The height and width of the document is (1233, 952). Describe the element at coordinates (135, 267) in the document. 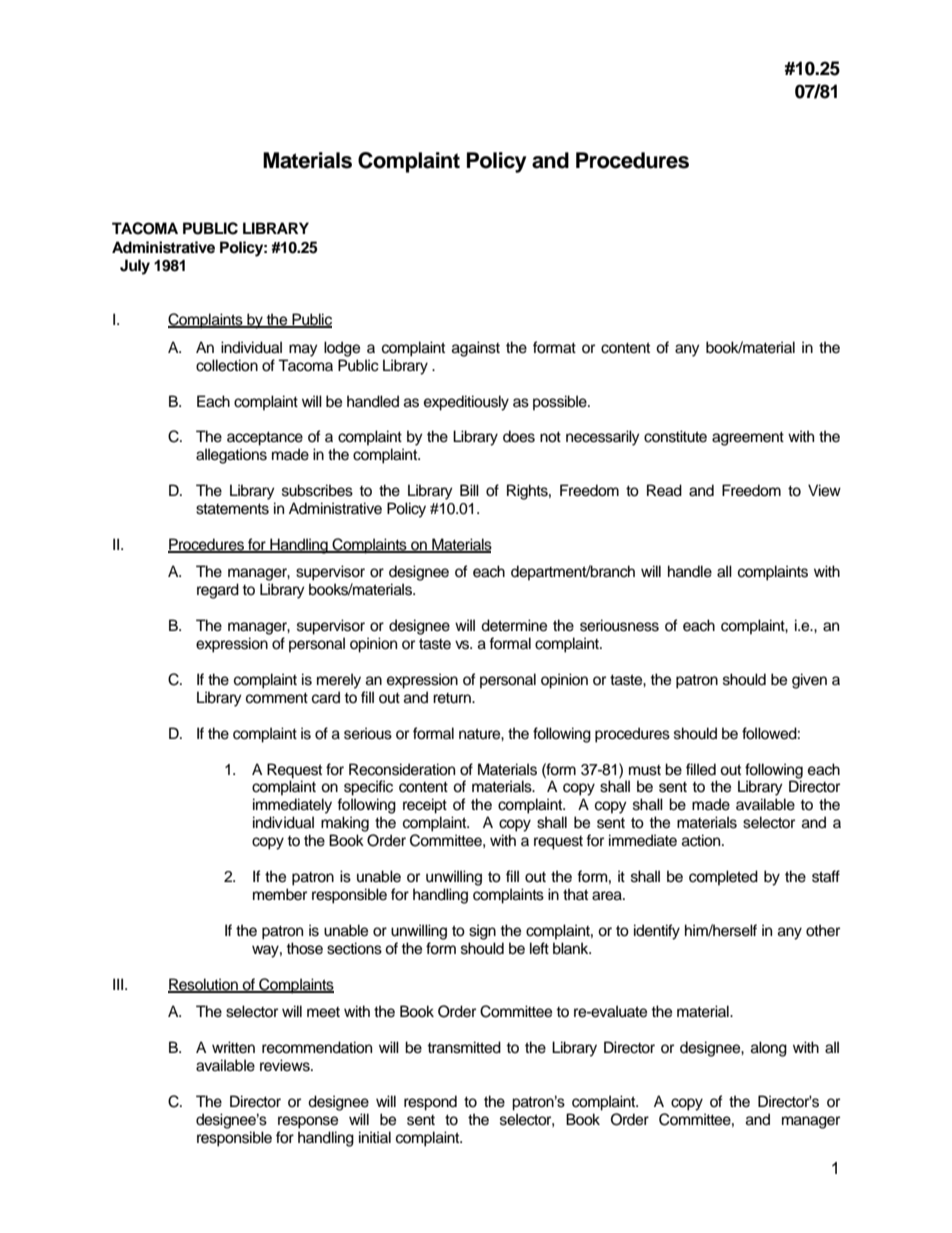

I see `July` at that location.
